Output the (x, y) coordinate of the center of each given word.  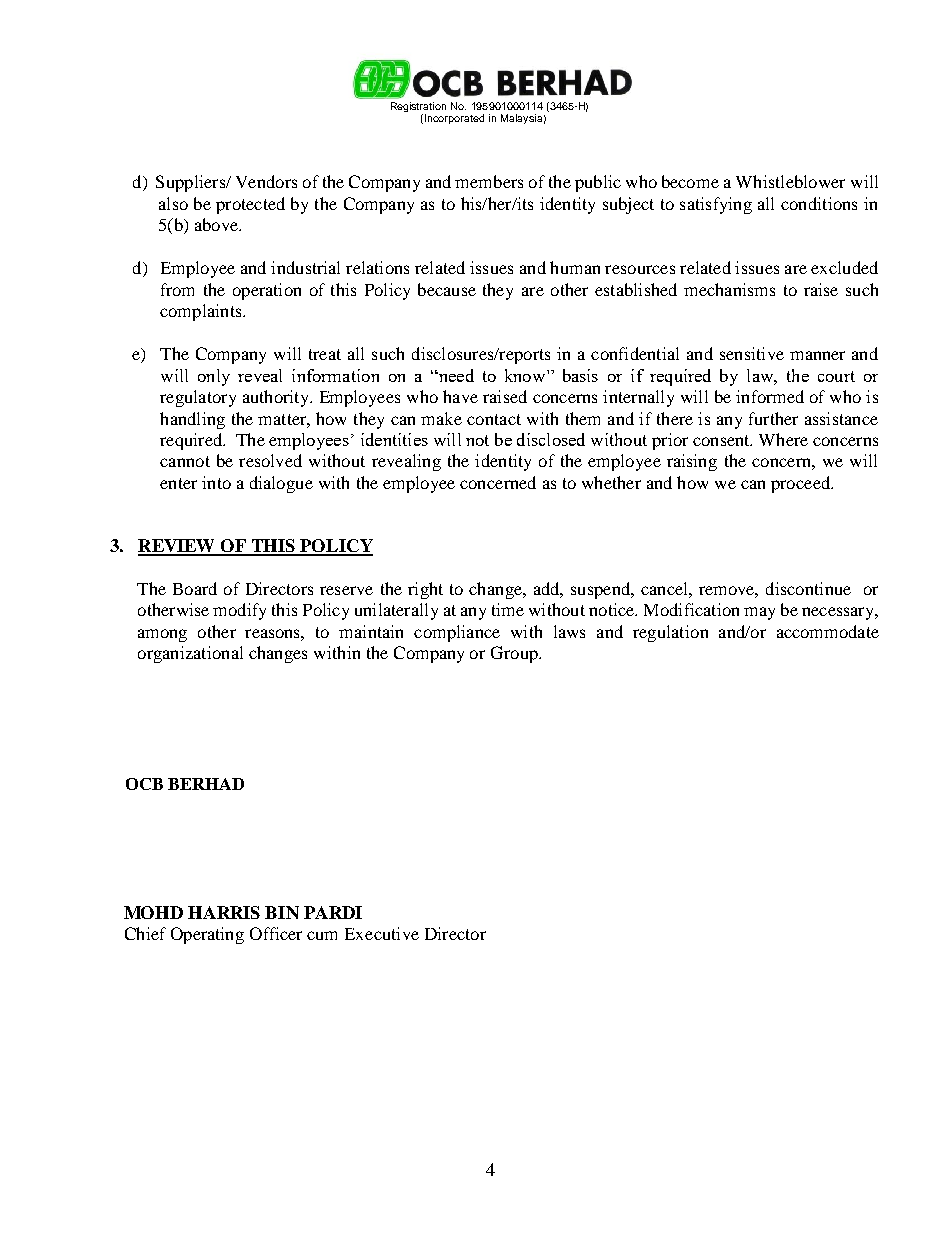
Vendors (266, 181)
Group (515, 654)
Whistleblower (790, 181)
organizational (190, 654)
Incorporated (454, 119)
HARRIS (224, 912)
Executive (382, 933)
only (214, 377)
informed (770, 396)
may (759, 613)
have (460, 396)
